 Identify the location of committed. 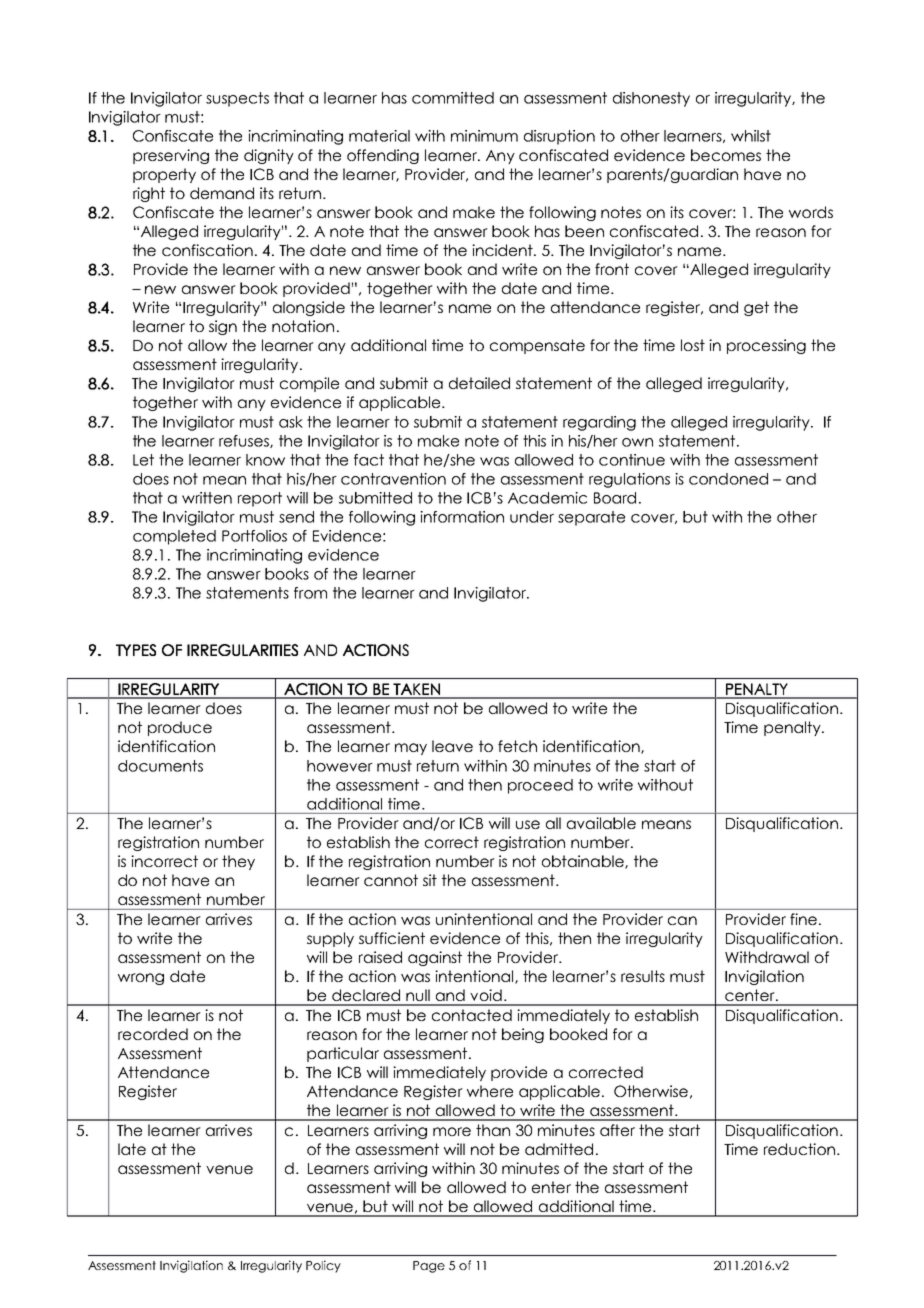
(453, 98).
